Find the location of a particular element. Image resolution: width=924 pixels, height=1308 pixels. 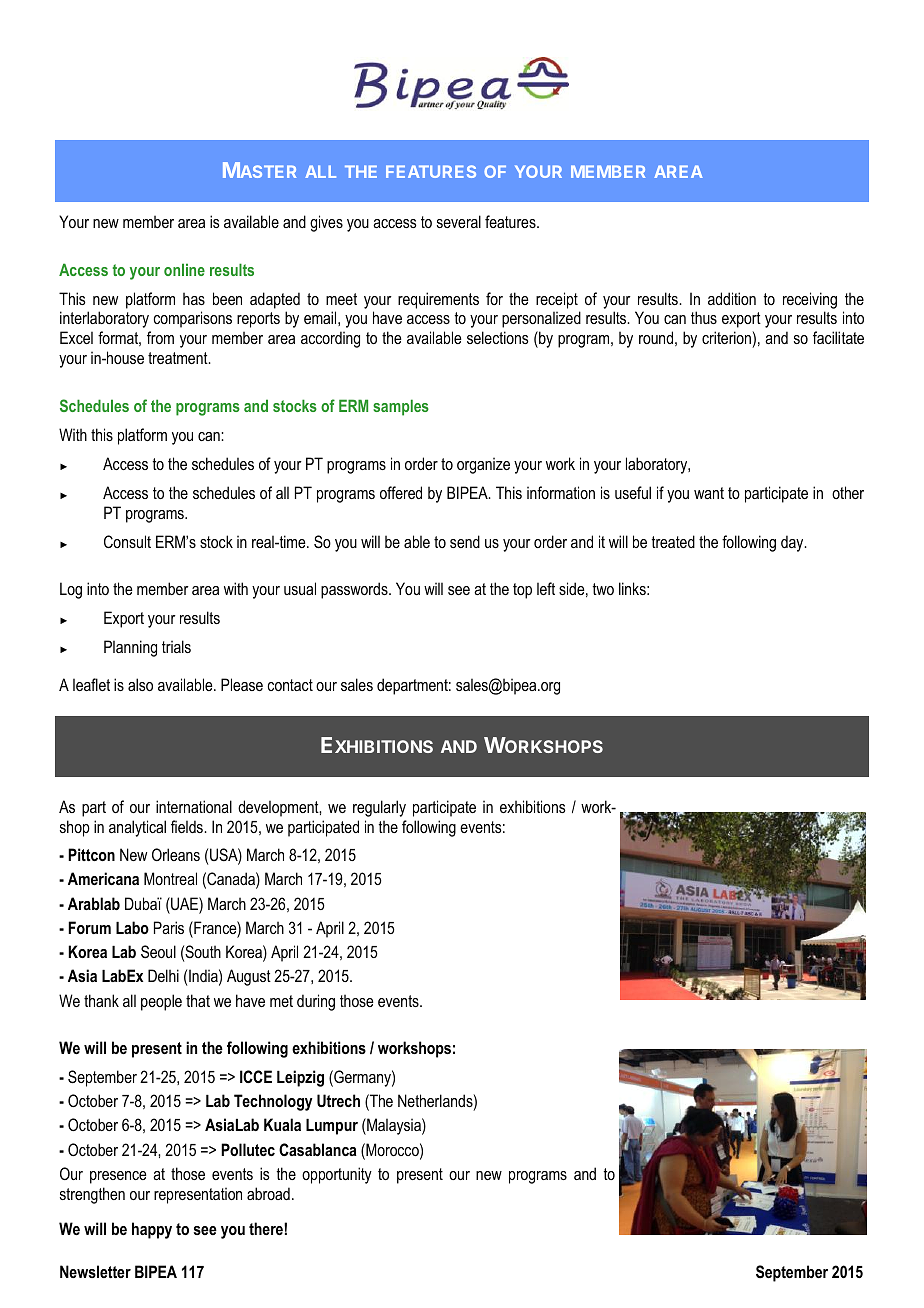

opportunity is located at coordinates (337, 1175).
